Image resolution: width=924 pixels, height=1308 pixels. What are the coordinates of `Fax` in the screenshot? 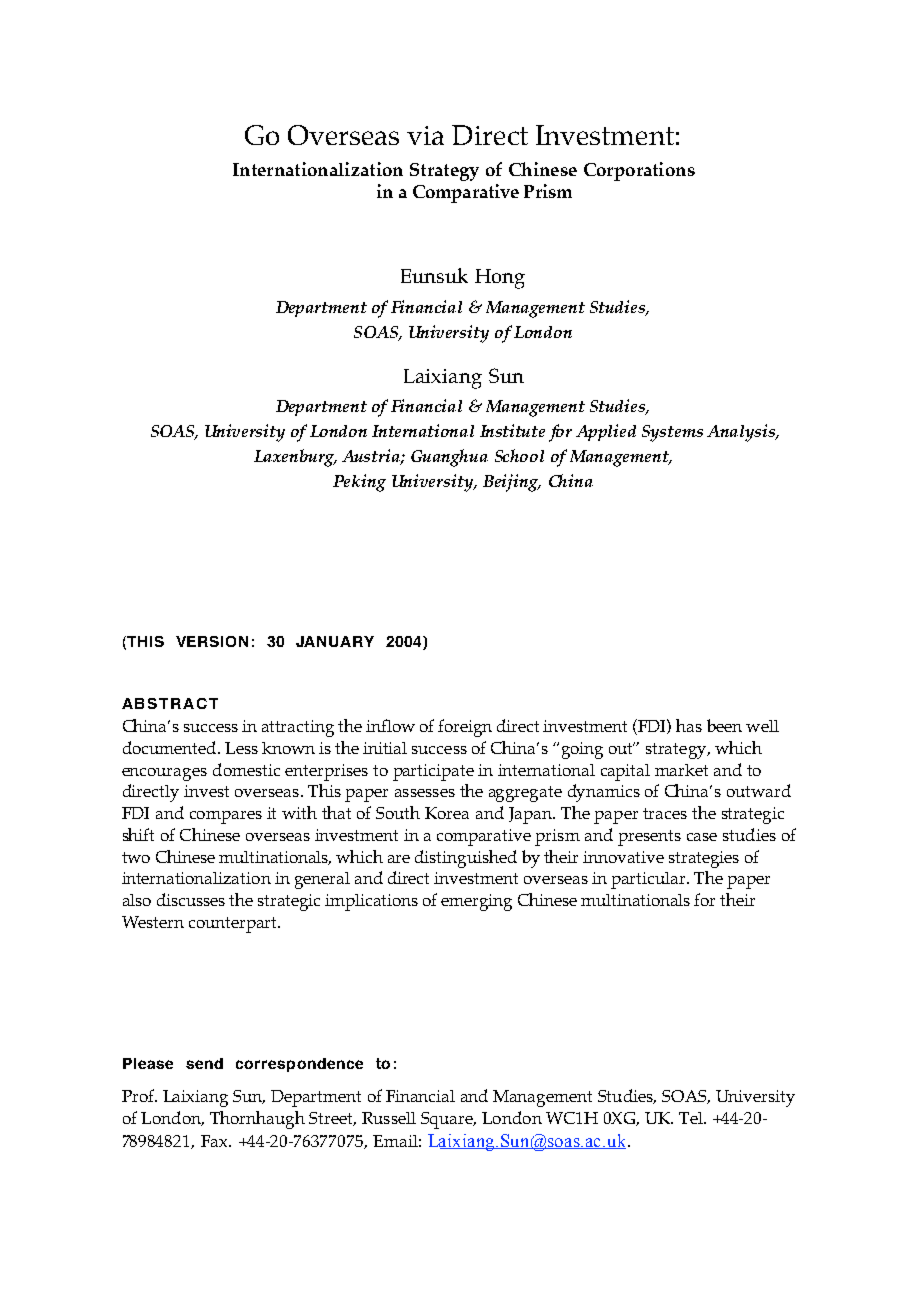 It's located at (215, 1141).
